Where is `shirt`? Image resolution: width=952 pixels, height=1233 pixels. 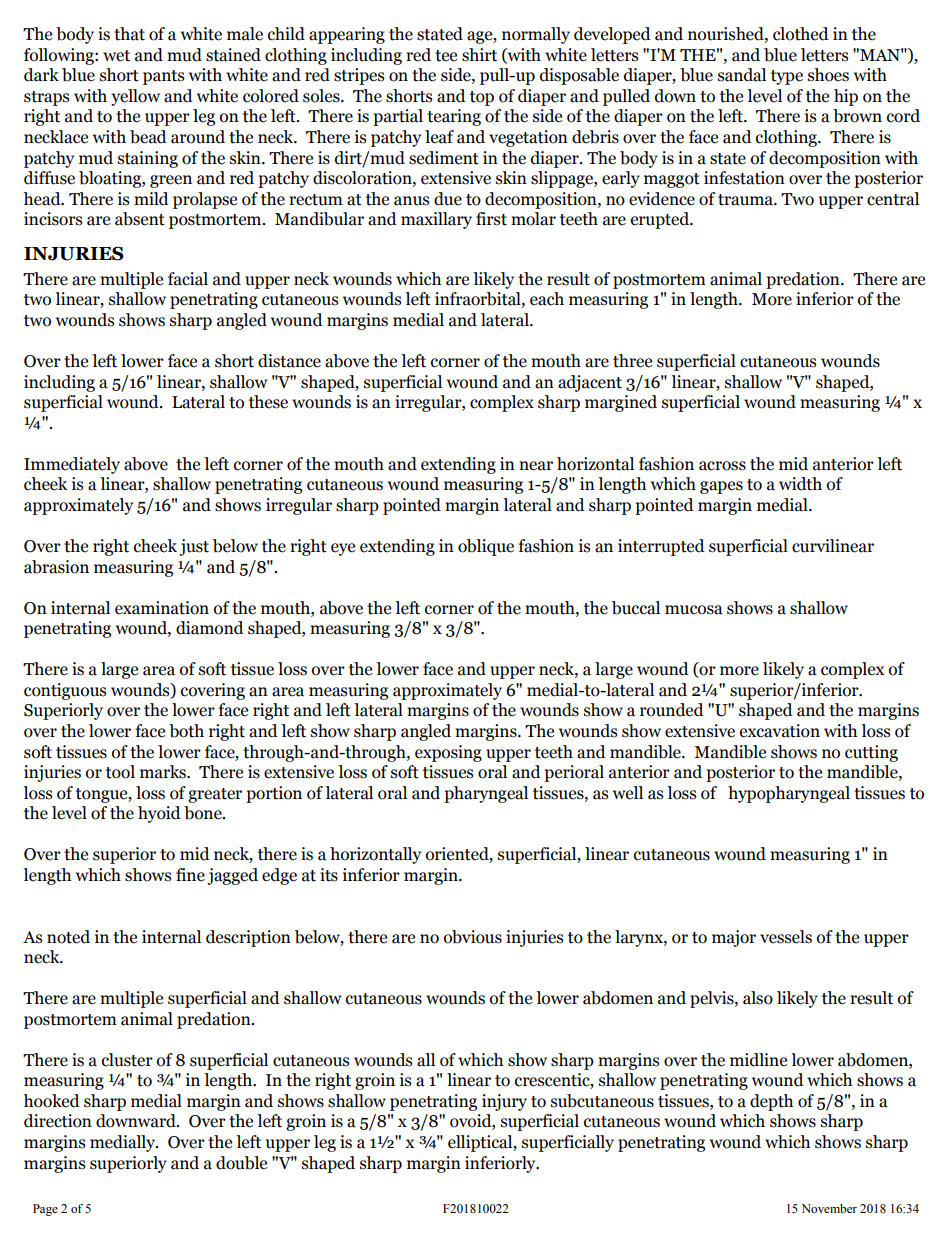
shirt is located at coordinates (479, 55).
